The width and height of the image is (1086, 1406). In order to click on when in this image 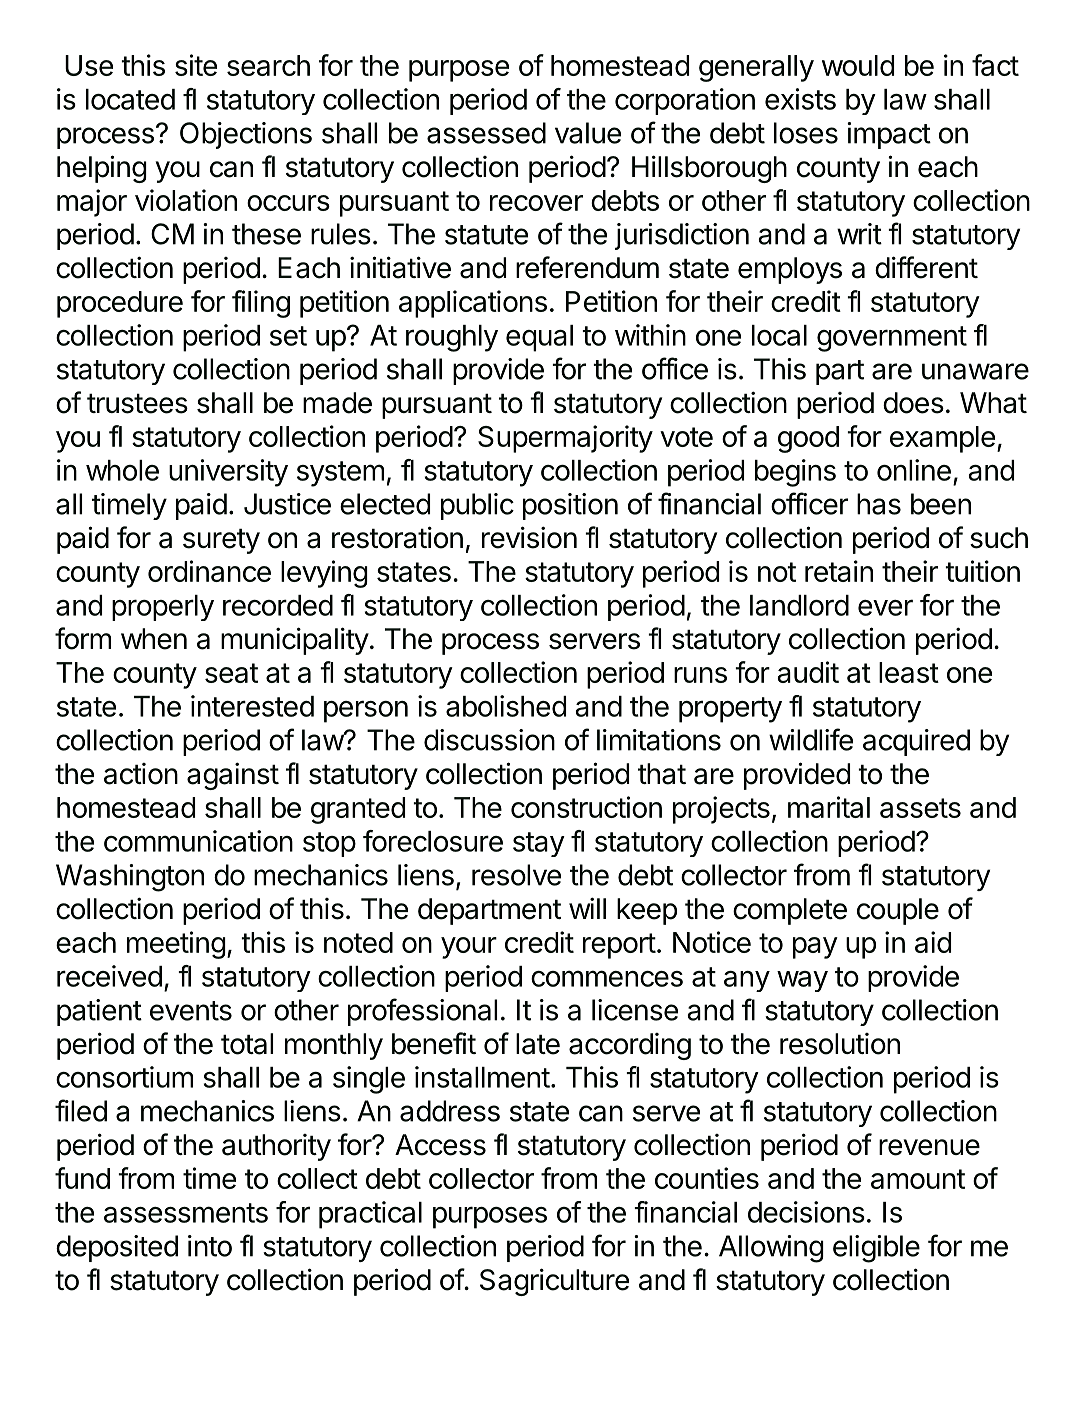, I will do `click(154, 639)`.
